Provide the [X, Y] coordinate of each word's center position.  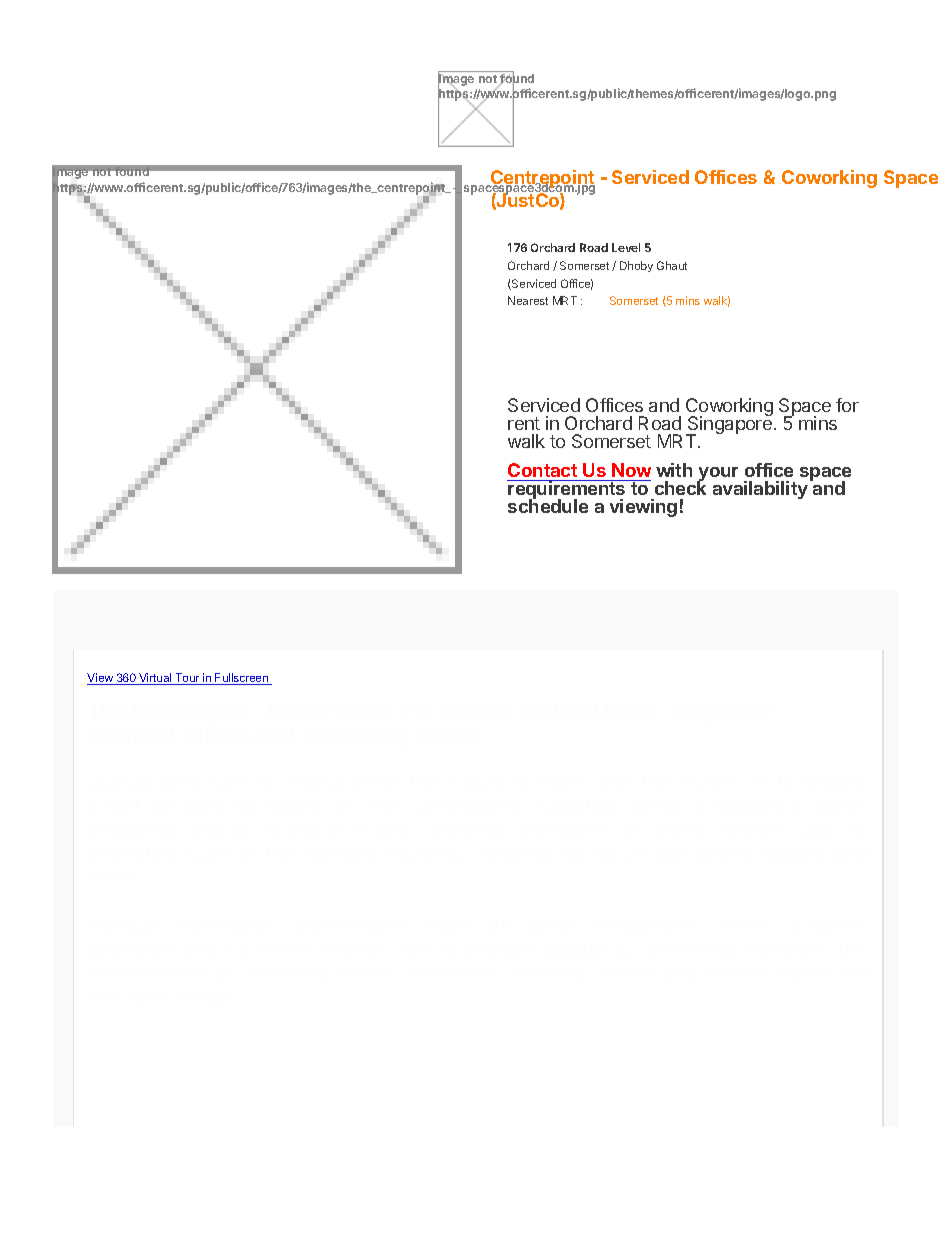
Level [626, 247]
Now [631, 470]
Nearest [528, 300]
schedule [548, 505]
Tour [187, 679]
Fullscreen [242, 679]
